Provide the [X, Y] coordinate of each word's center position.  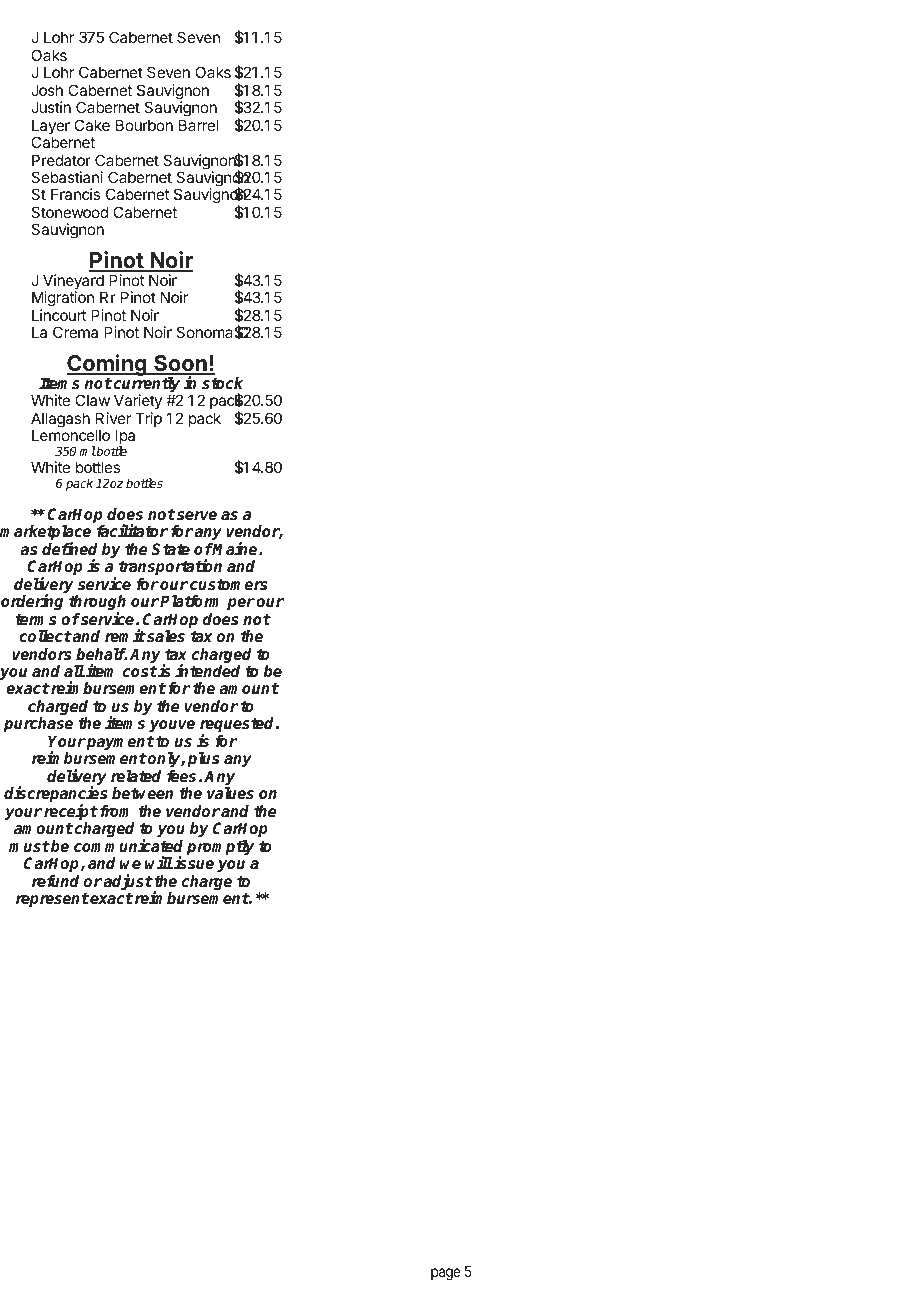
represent [52, 900]
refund [55, 881]
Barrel [198, 125]
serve [197, 516]
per [241, 604]
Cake [92, 125]
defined [70, 549]
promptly [220, 848]
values [230, 793]
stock [222, 383]
